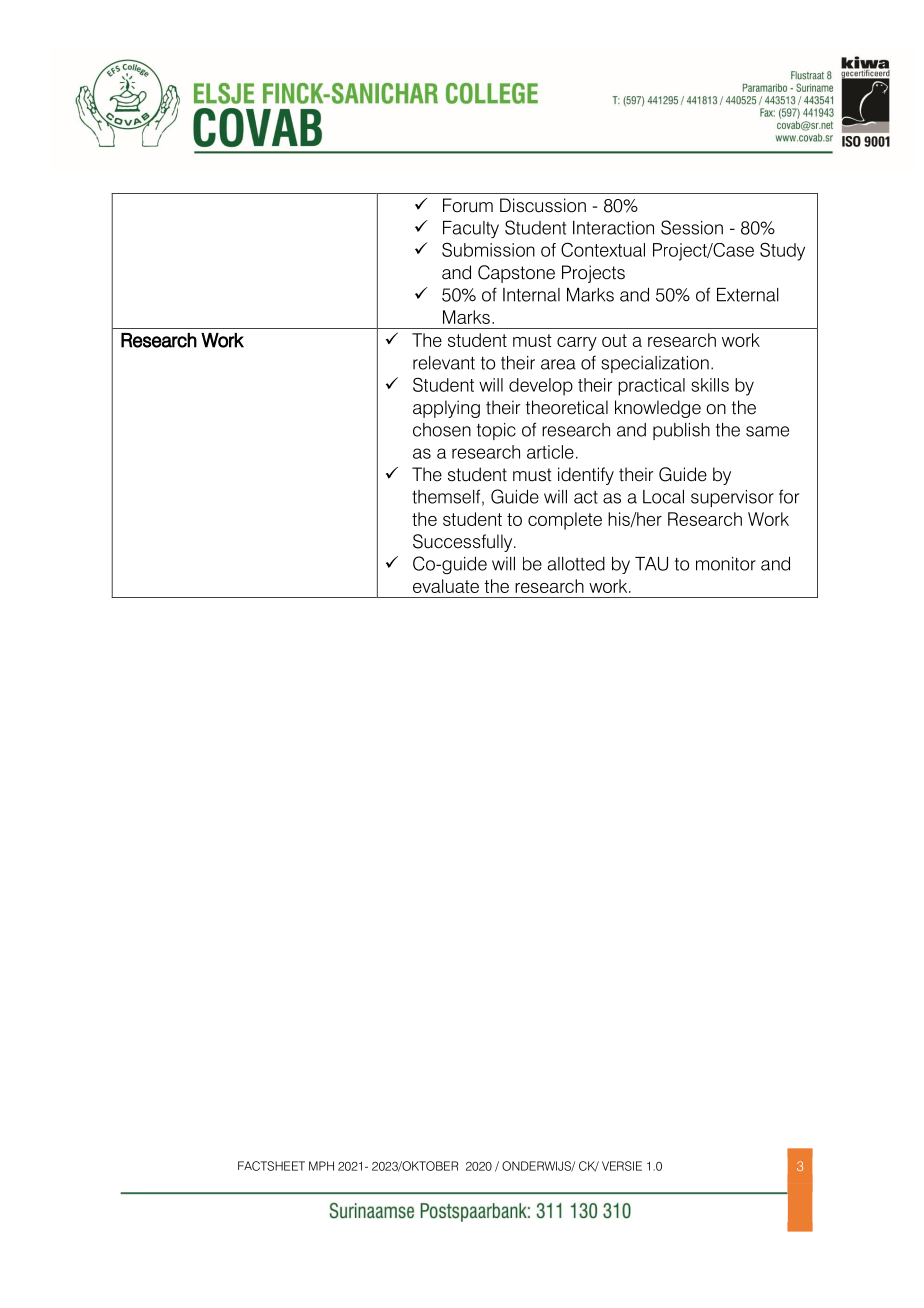 The width and height of the document is (924, 1308). What do you see at coordinates (726, 564) in the document?
I see `monitor` at bounding box center [726, 564].
